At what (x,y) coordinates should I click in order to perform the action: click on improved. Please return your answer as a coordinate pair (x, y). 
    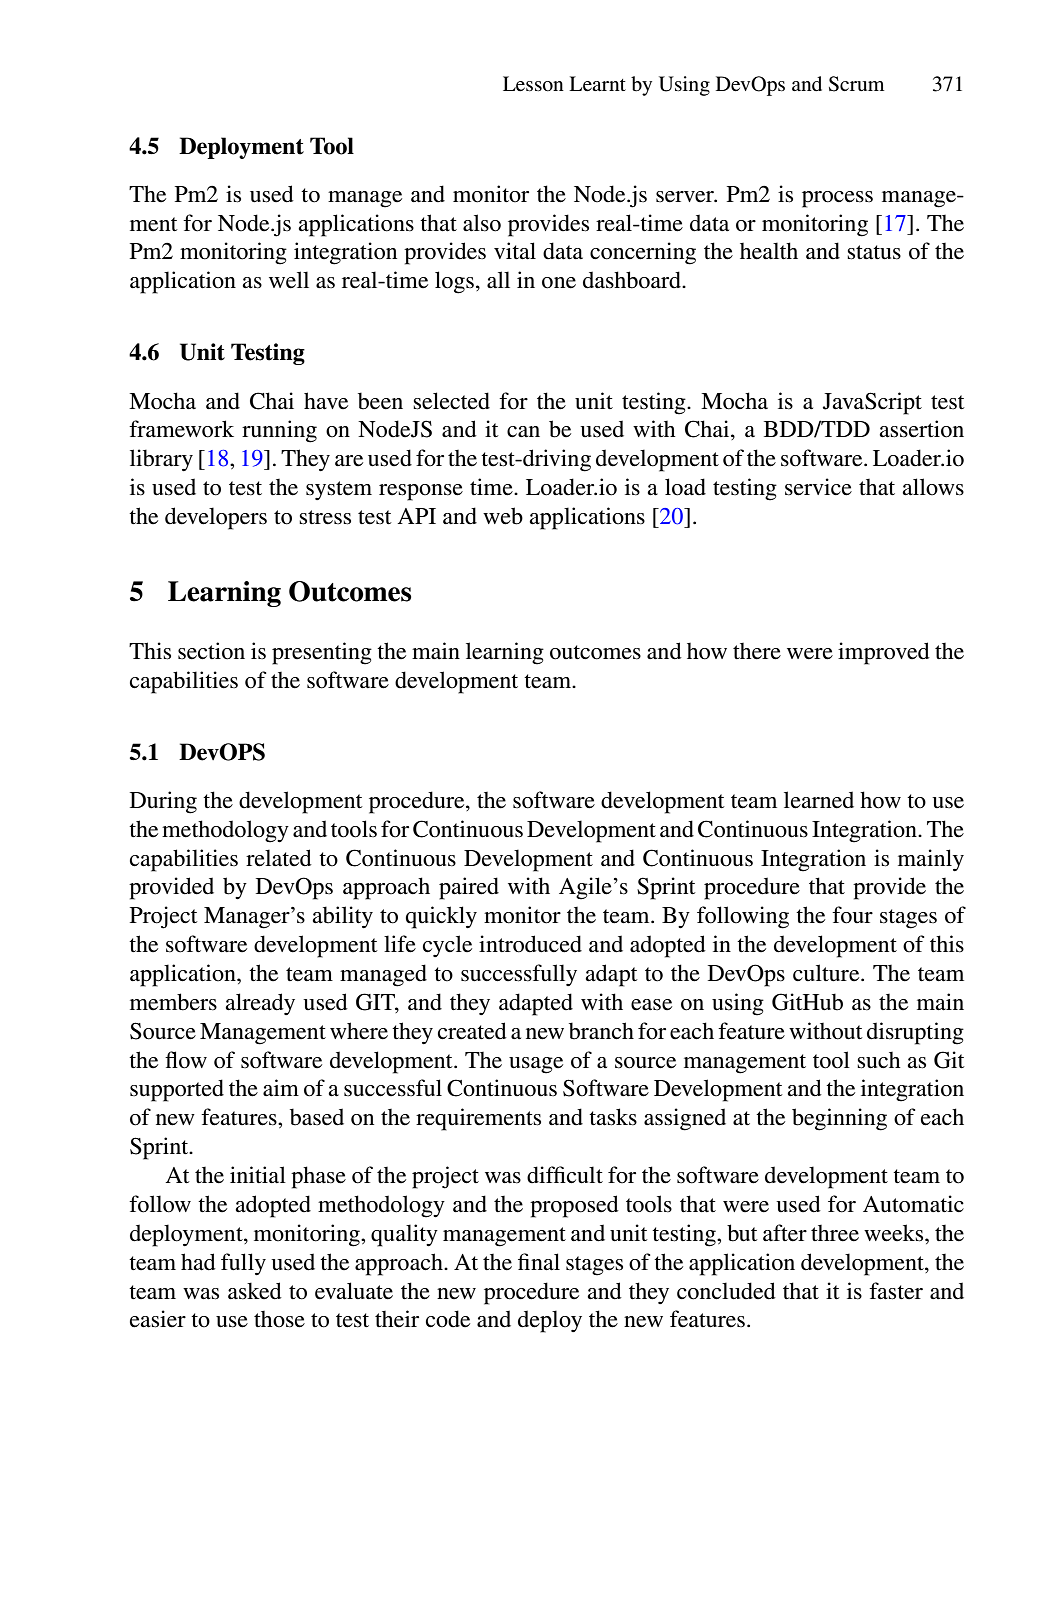
    Looking at the image, I should click on (884, 653).
